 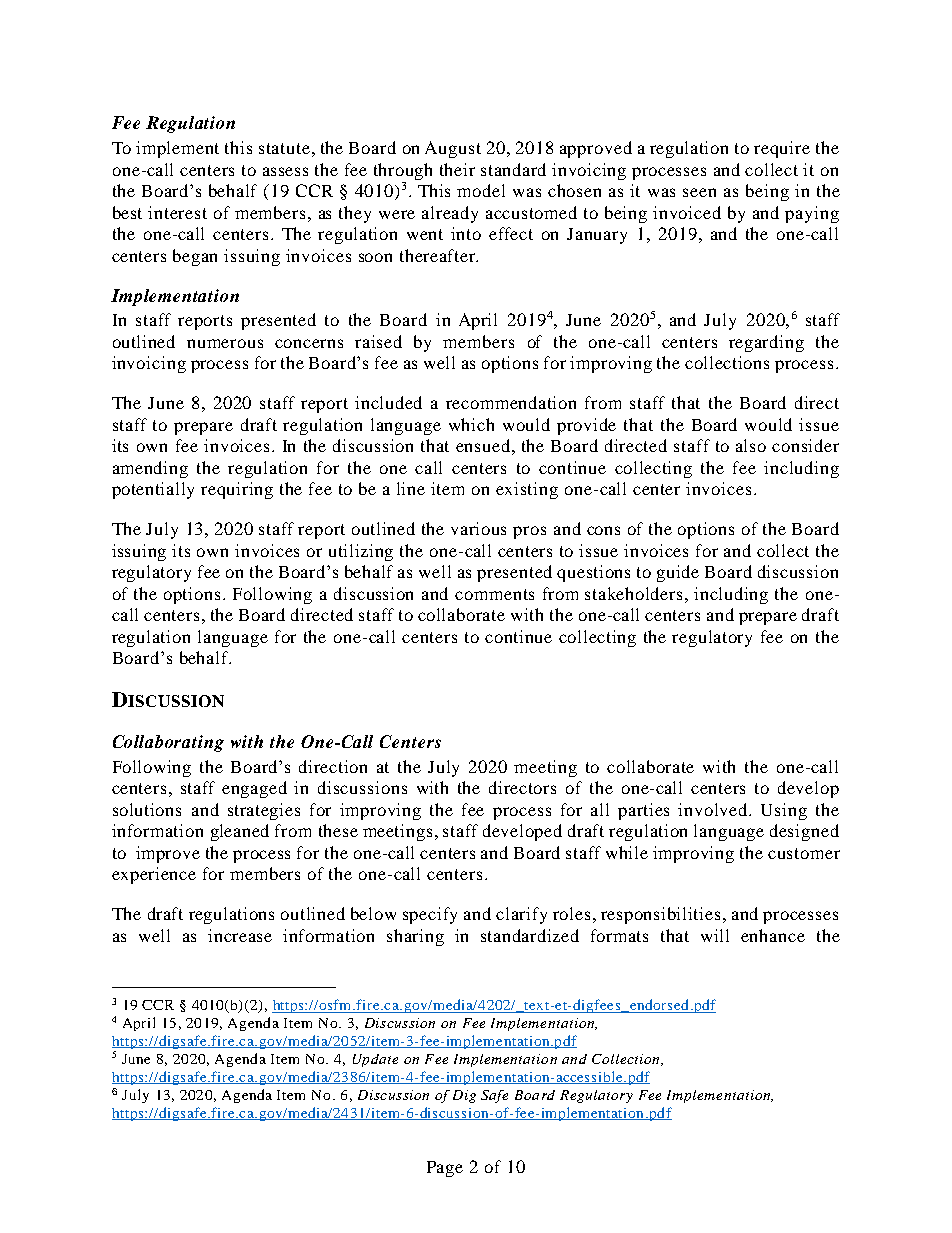 What do you see at coordinates (237, 490) in the page?
I see `requiring` at bounding box center [237, 490].
